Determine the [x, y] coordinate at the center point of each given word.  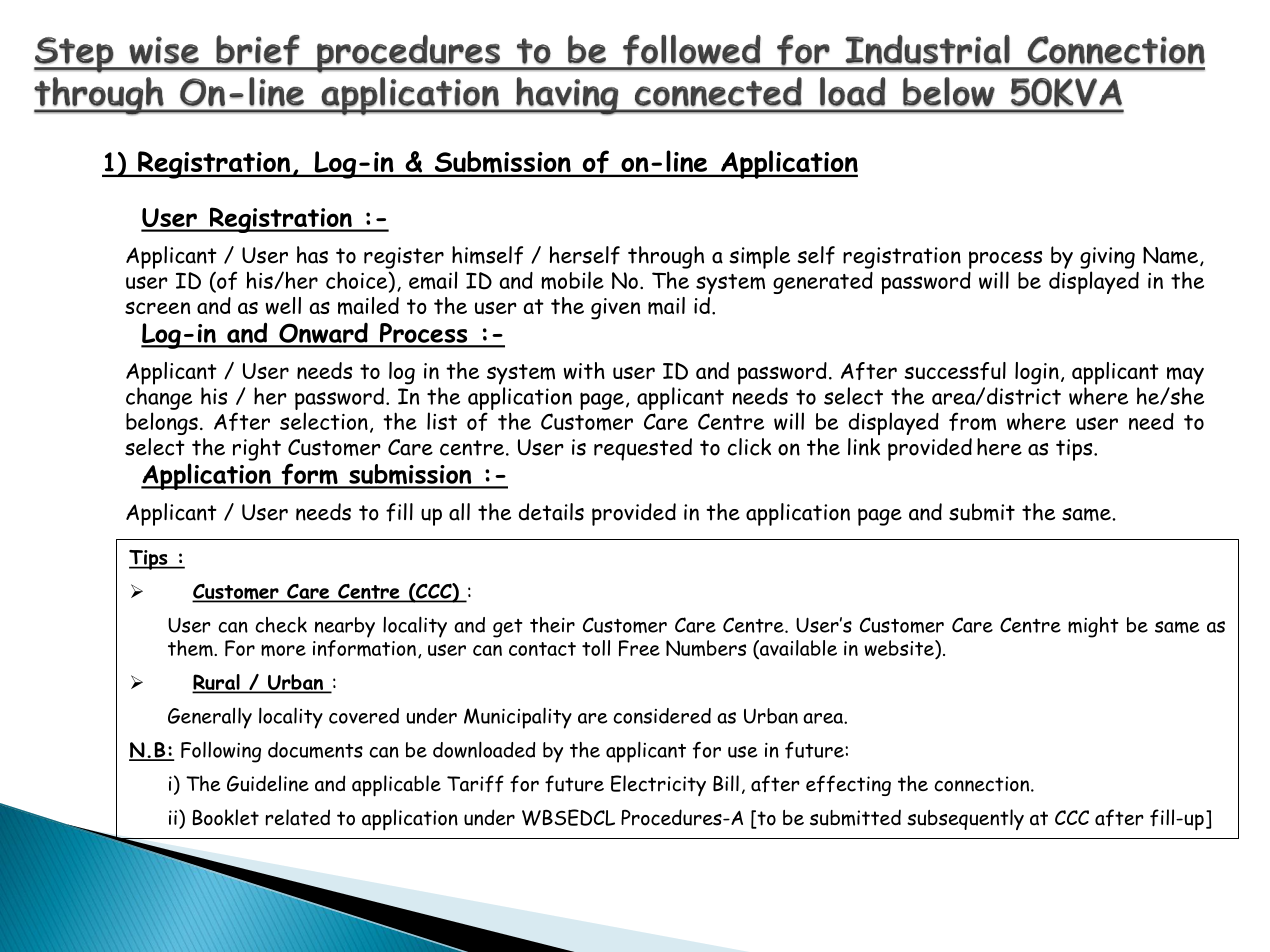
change [159, 398]
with [584, 371]
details [551, 512]
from [972, 421]
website [900, 649]
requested [643, 449]
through [666, 257]
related [298, 817]
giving [1107, 258]
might [1093, 627]
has [312, 255]
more [283, 650]
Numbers [706, 648]
